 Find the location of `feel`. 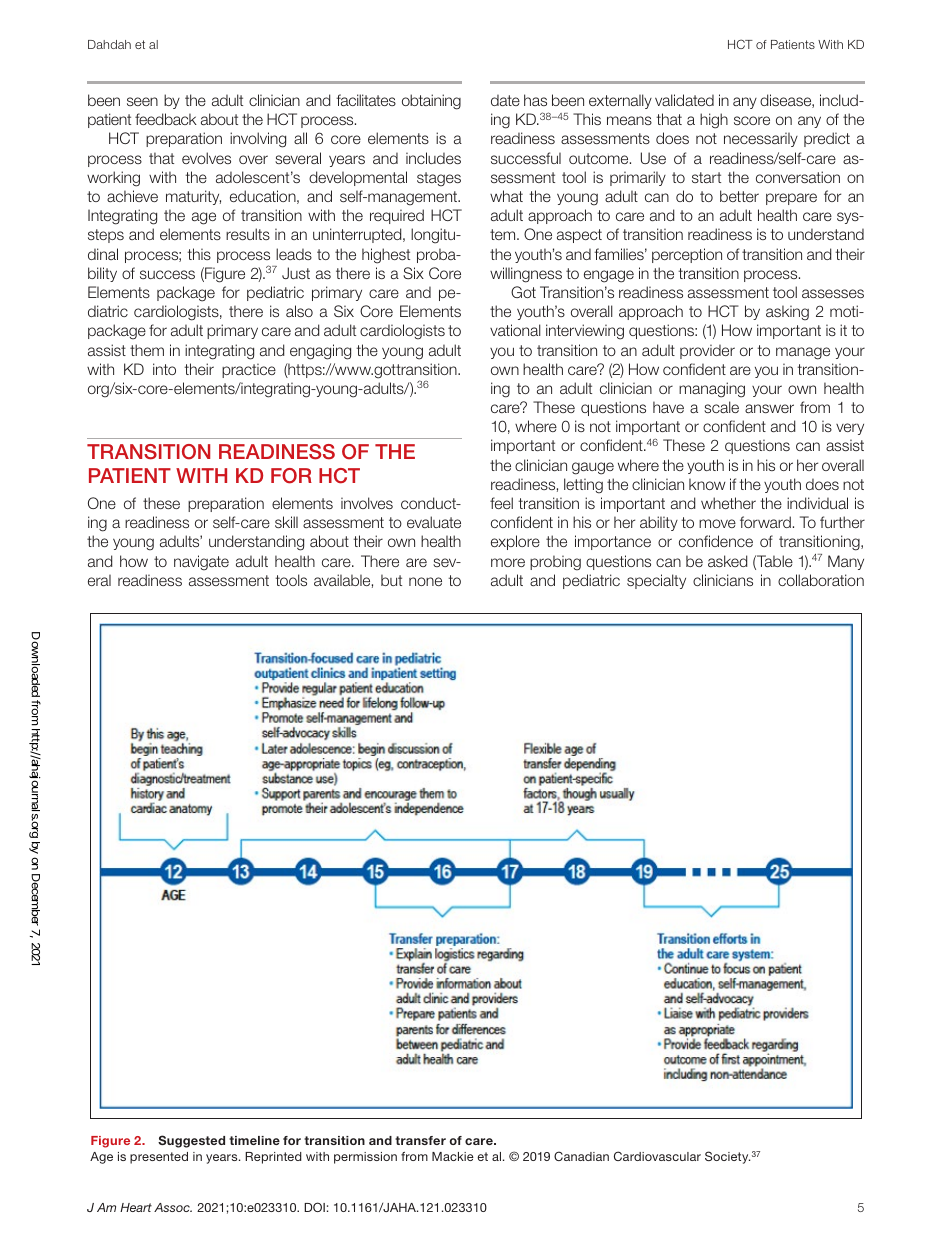

feel is located at coordinates (501, 503).
